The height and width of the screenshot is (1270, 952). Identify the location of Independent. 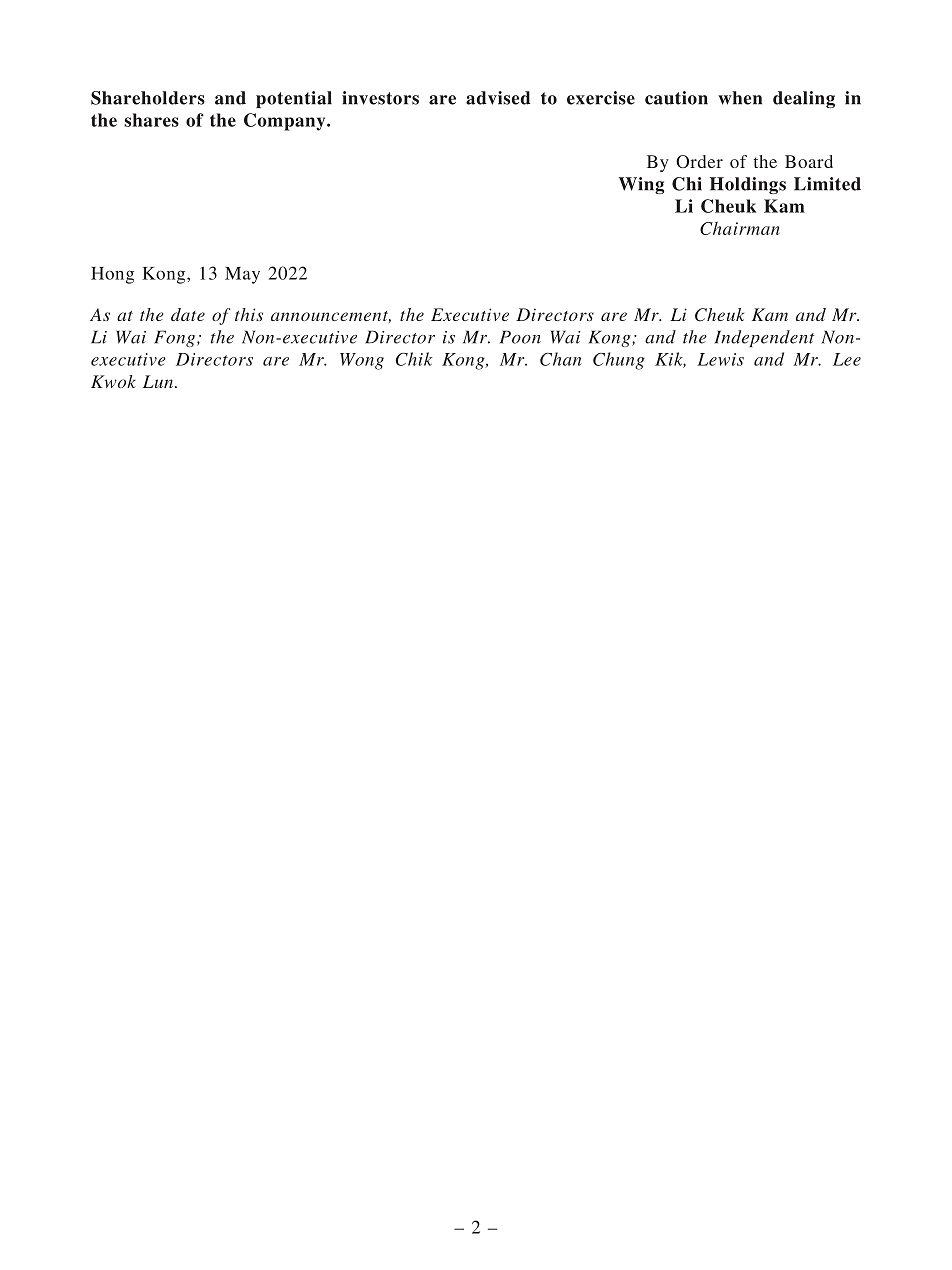
(764, 338).
